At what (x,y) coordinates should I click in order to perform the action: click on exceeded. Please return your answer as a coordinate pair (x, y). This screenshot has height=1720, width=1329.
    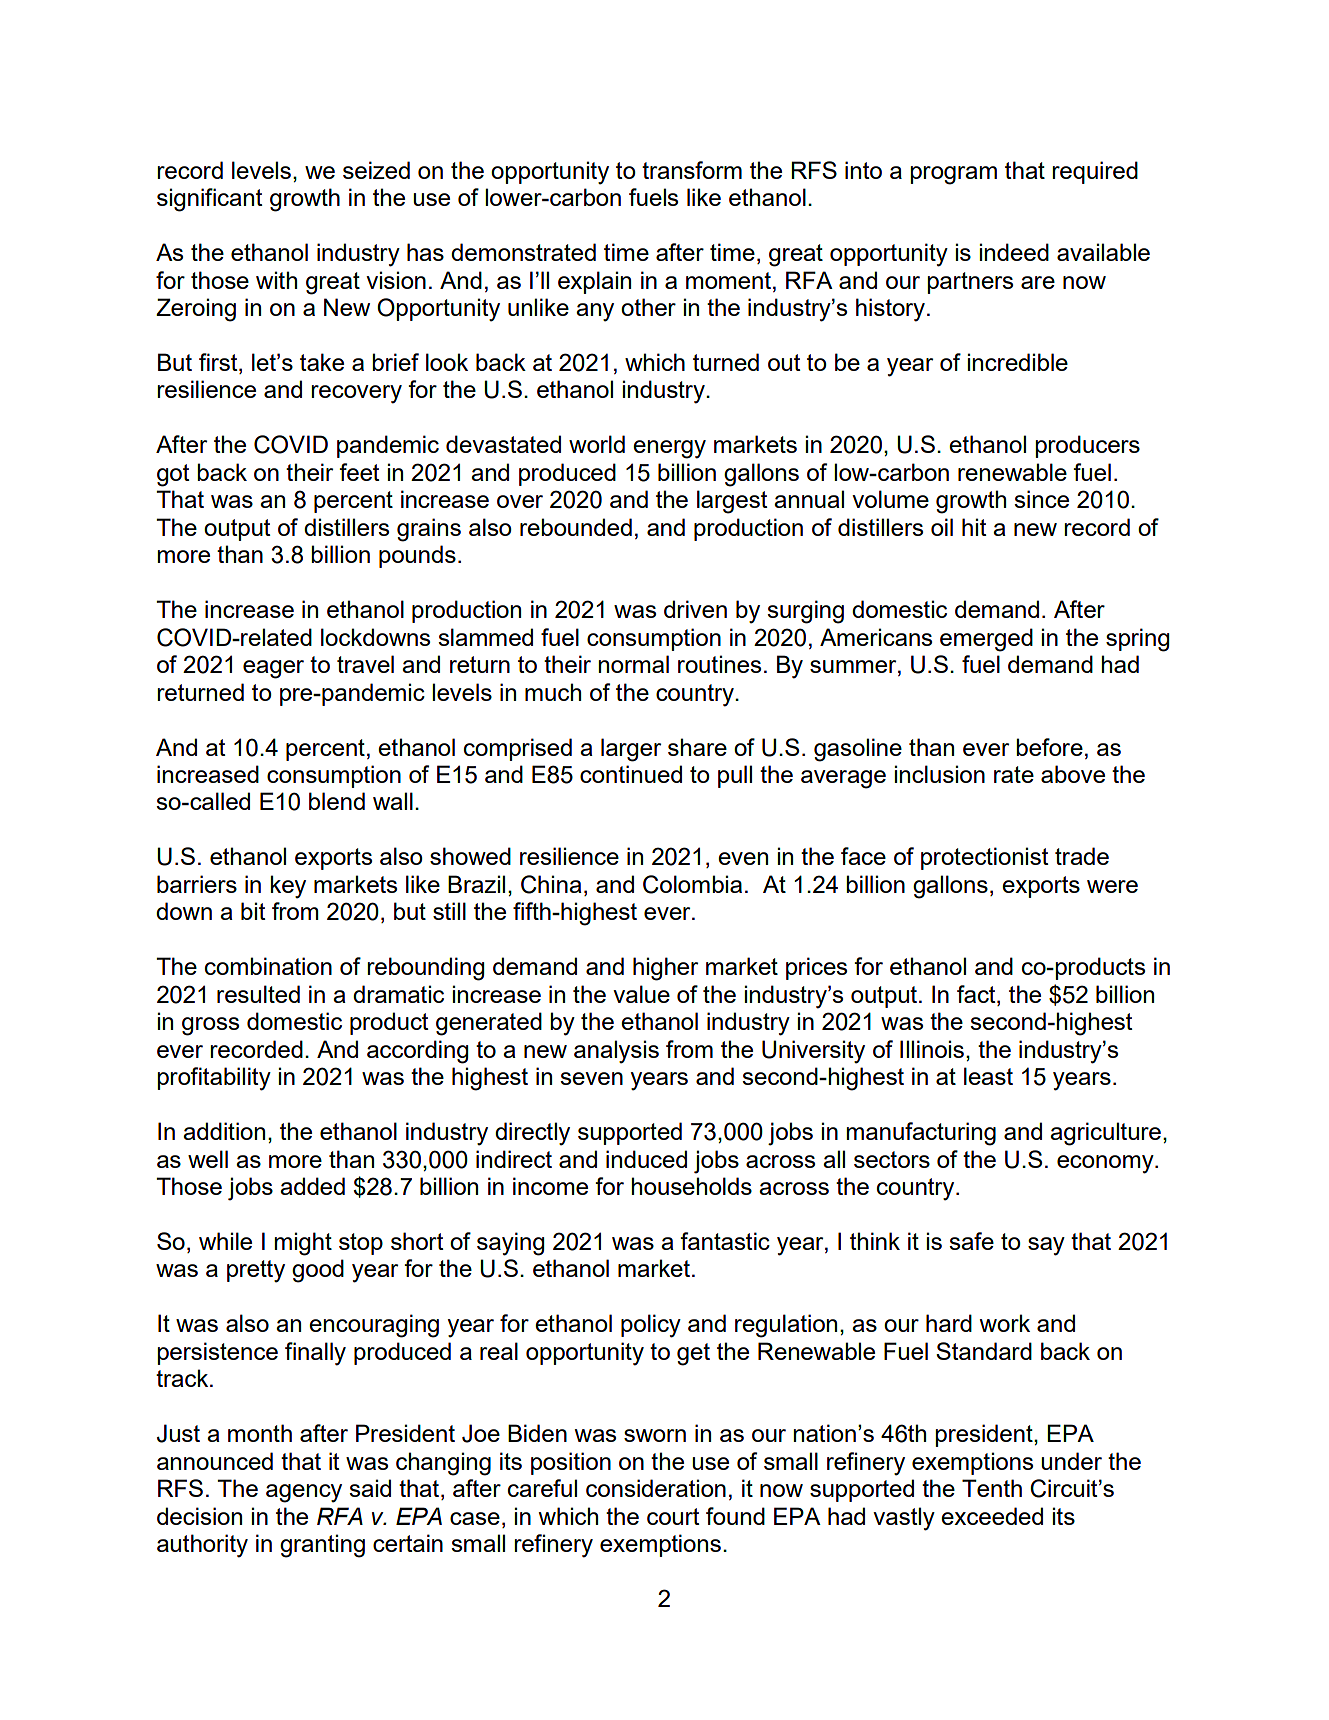
    Looking at the image, I should click on (992, 1516).
